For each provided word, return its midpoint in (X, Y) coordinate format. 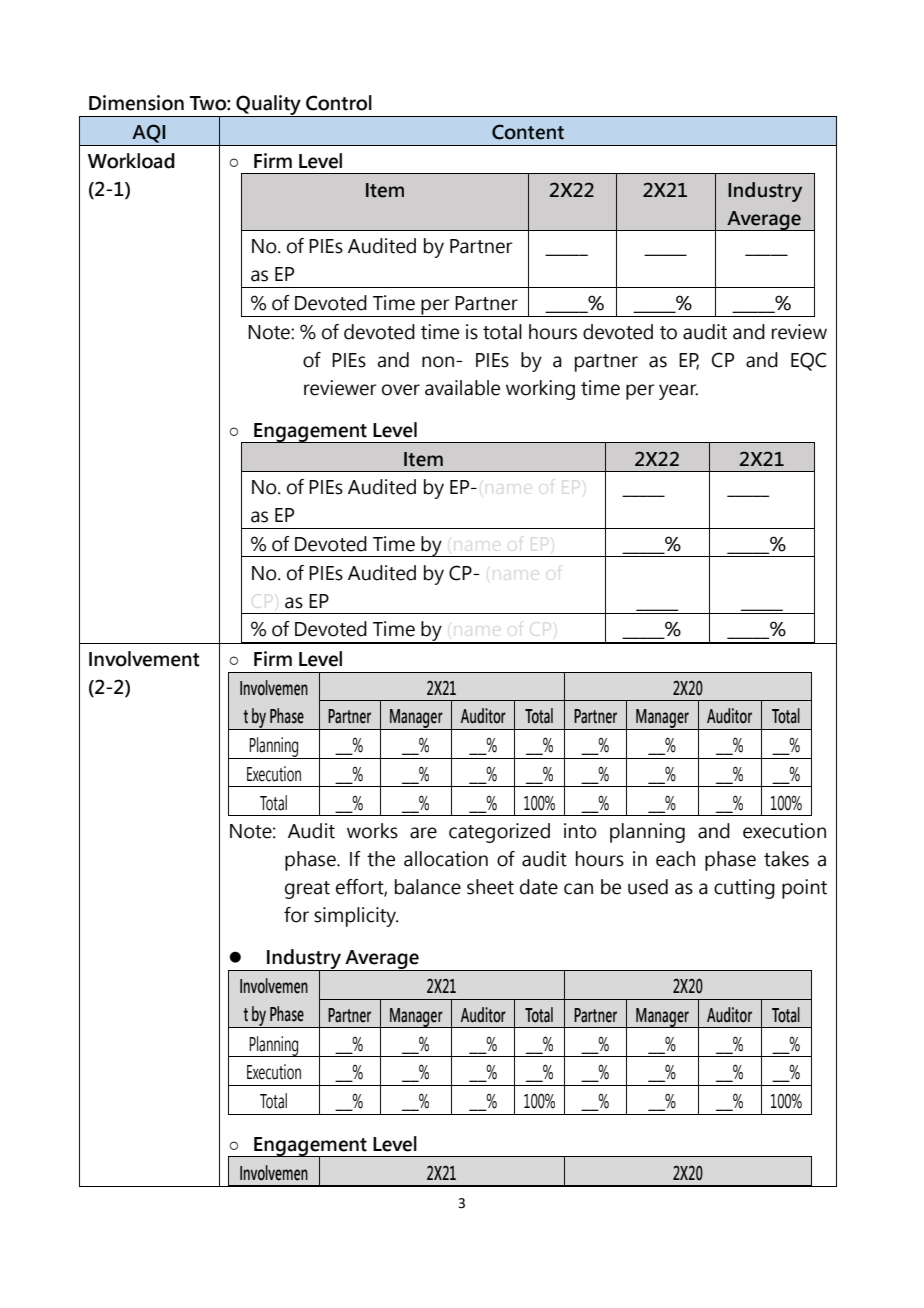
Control (339, 103)
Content (528, 132)
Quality (268, 106)
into (580, 831)
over (401, 390)
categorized (499, 833)
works (372, 831)
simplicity (356, 917)
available (462, 388)
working (540, 390)
